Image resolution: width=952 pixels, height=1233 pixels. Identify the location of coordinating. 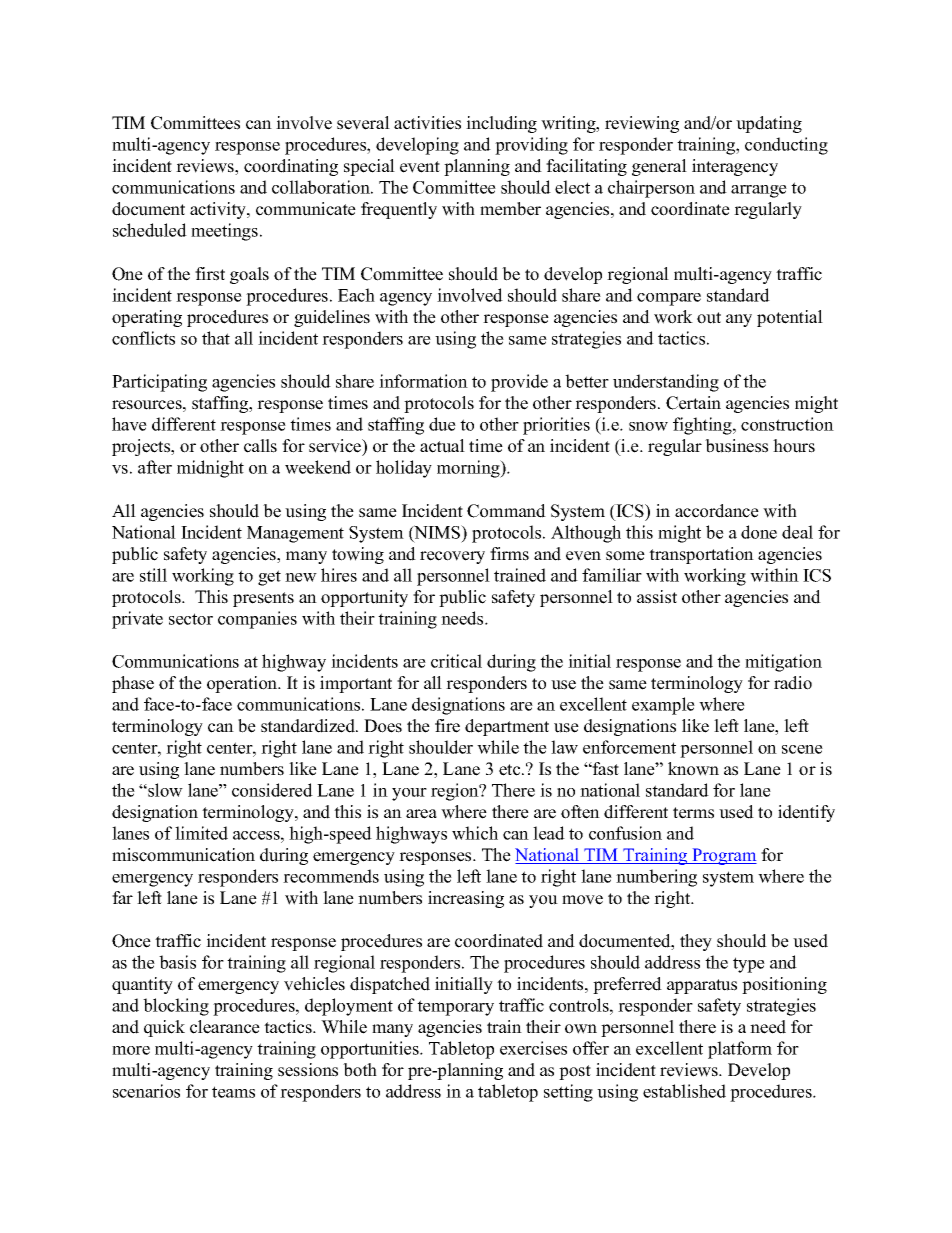
(291, 167).
